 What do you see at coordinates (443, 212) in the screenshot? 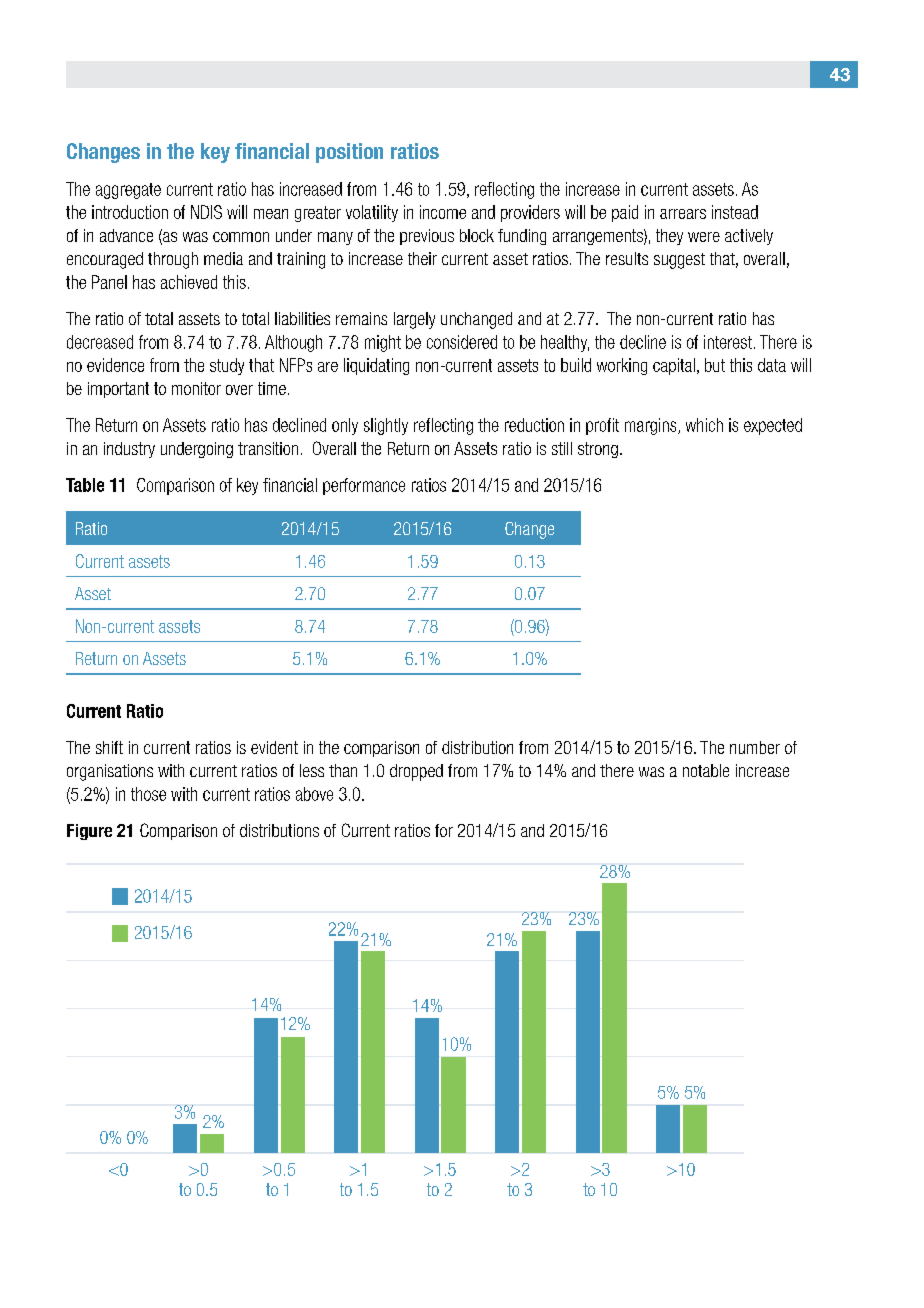
I see `income` at bounding box center [443, 212].
